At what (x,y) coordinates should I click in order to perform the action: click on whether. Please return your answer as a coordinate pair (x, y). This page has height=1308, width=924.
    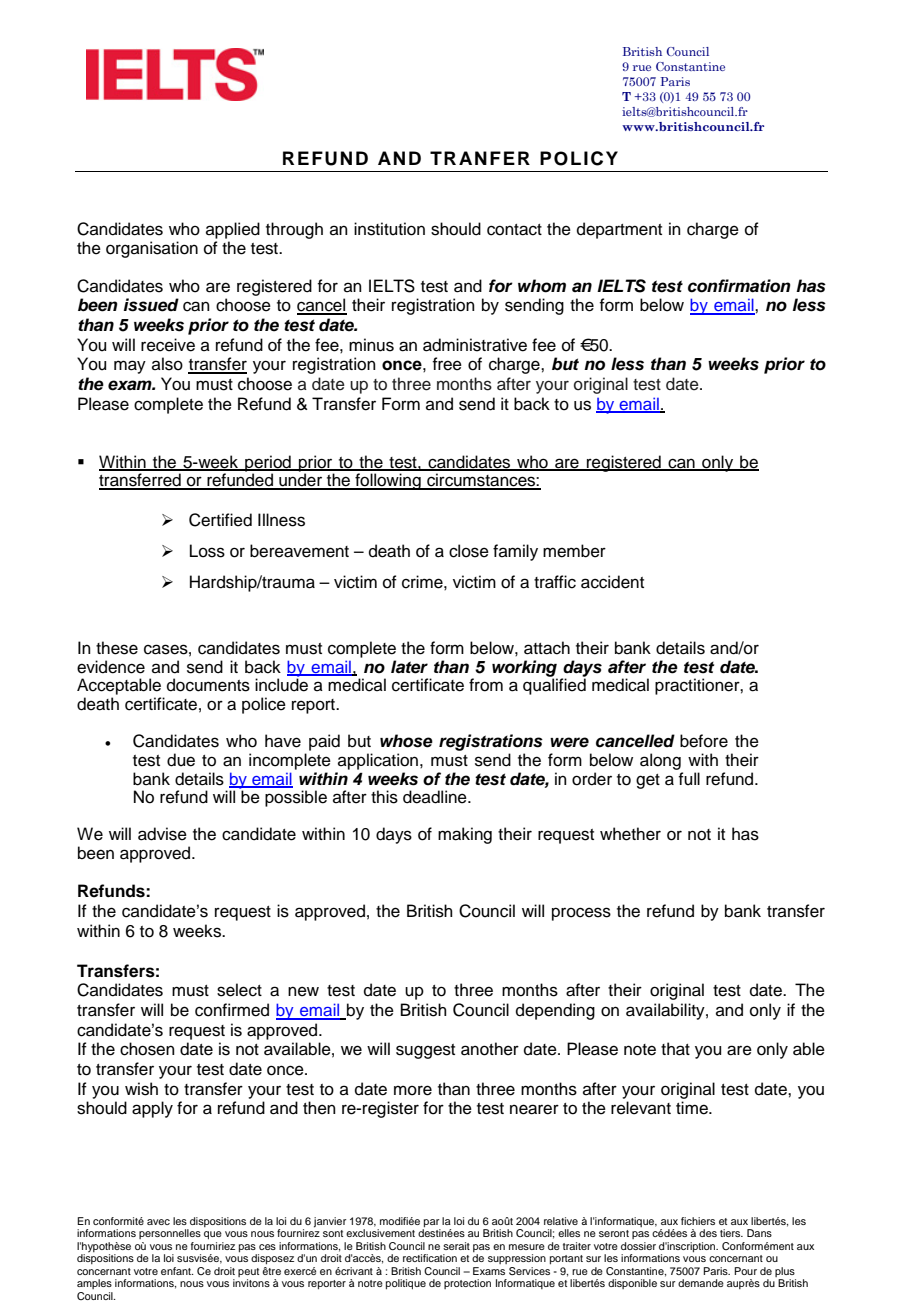
    Looking at the image, I should click on (630, 834).
